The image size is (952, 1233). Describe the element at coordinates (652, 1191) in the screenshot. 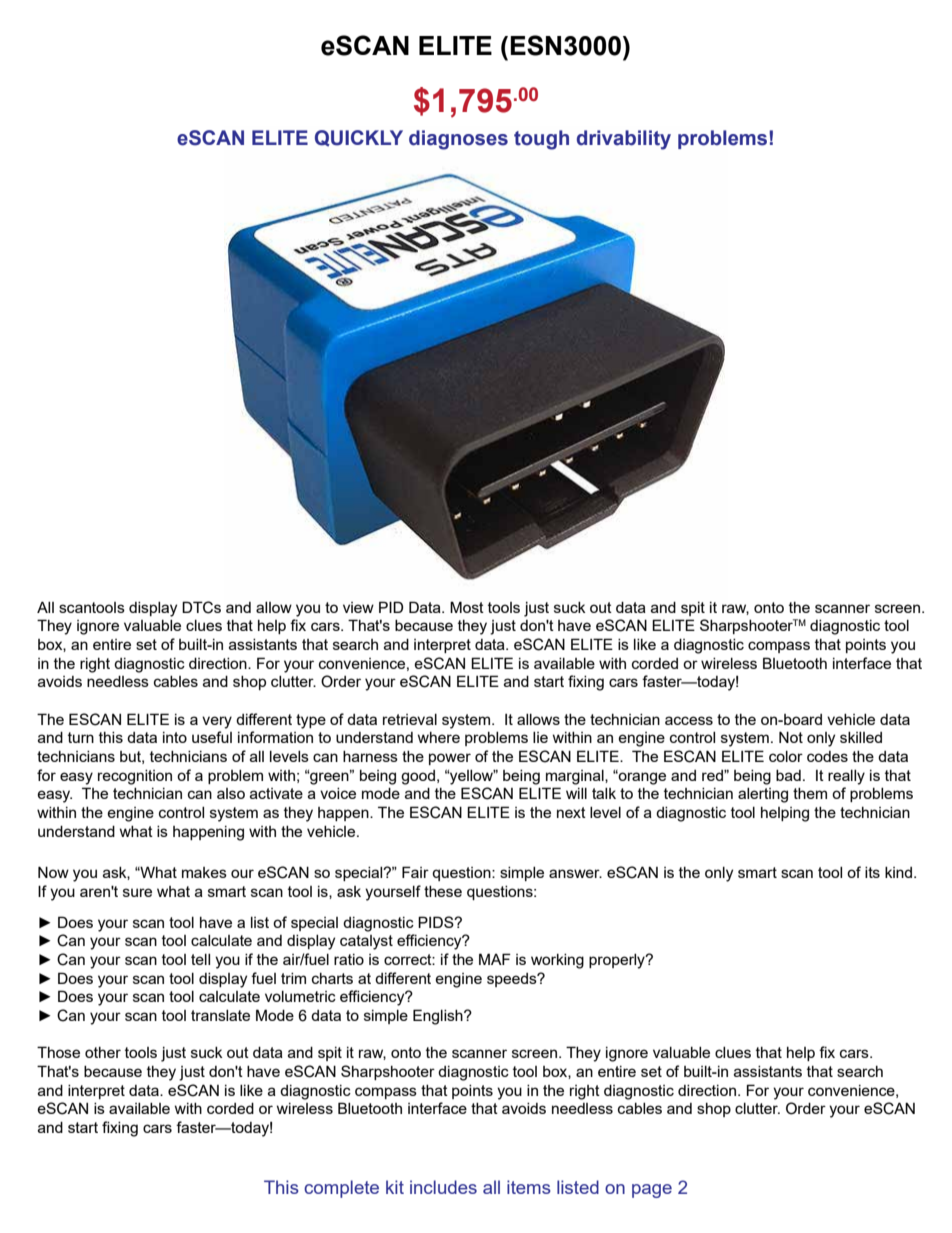

I see `page` at that location.
